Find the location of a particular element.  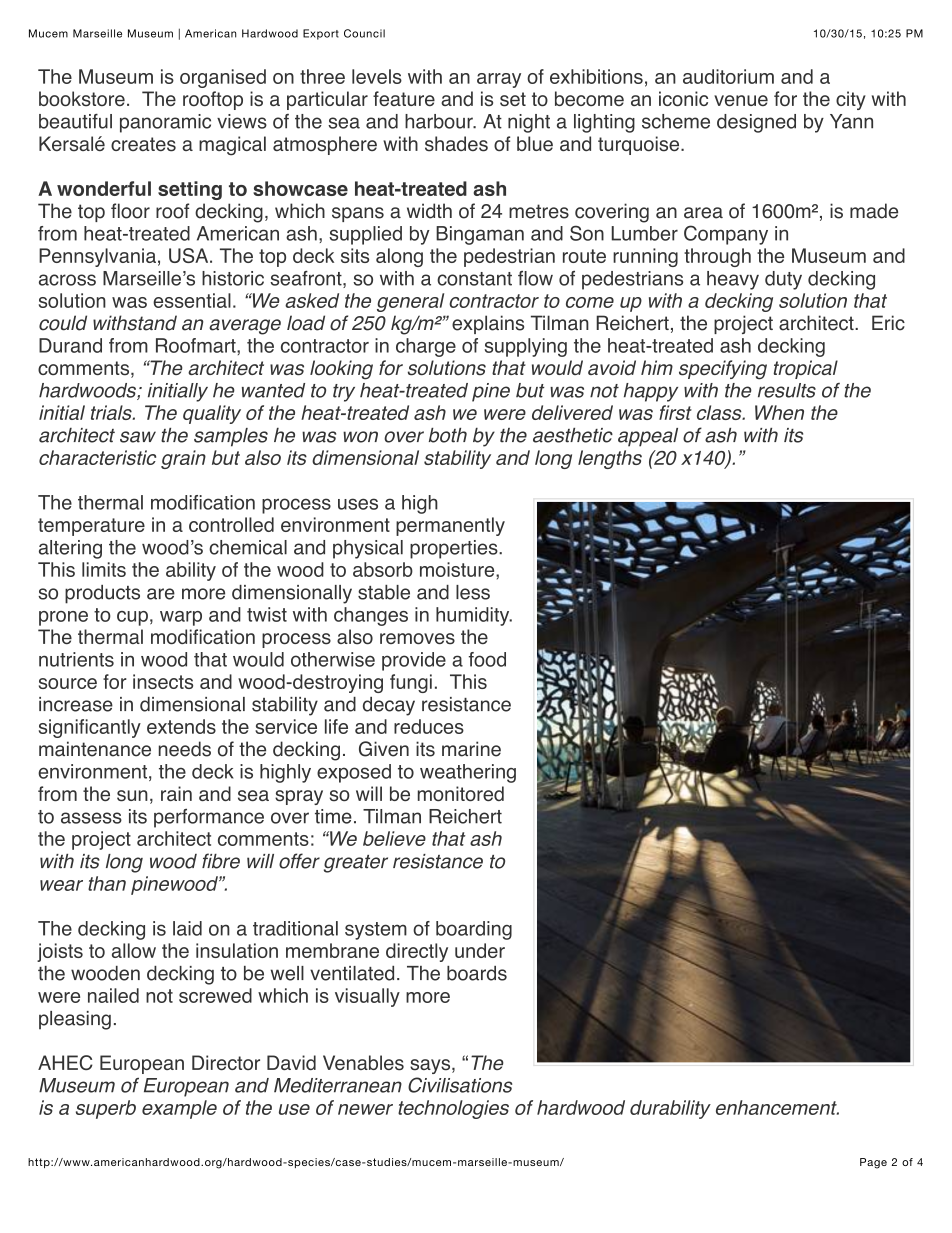

technologies is located at coordinates (453, 1109).
